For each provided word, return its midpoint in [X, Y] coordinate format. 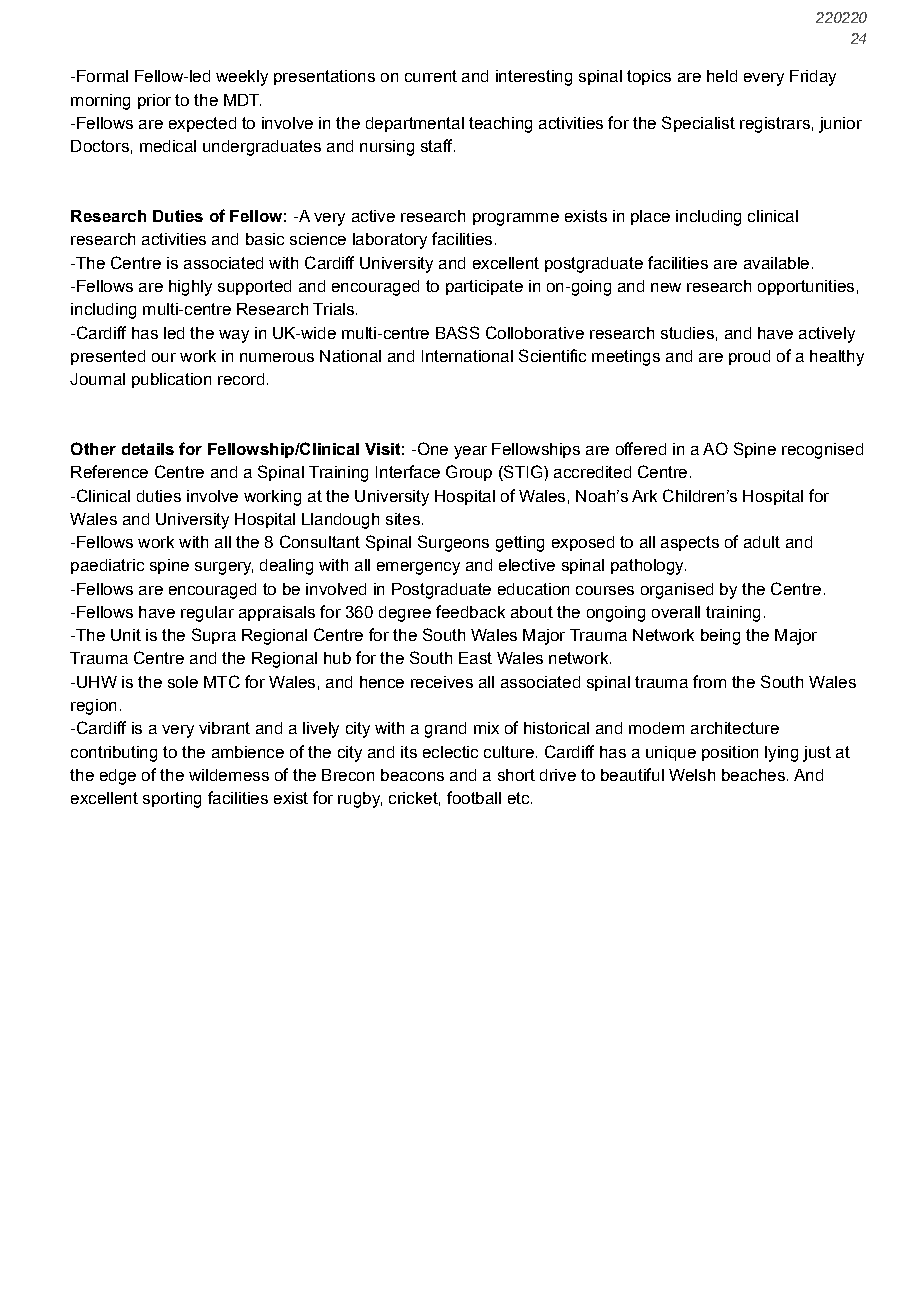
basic [265, 239]
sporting [172, 800]
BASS [457, 332]
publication [171, 380]
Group [469, 473]
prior [154, 101]
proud [749, 357]
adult [762, 542]
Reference [109, 471]
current [431, 76]
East [475, 658]
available [776, 263]
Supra [214, 636]
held [722, 76]
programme [516, 219]
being [720, 637]
